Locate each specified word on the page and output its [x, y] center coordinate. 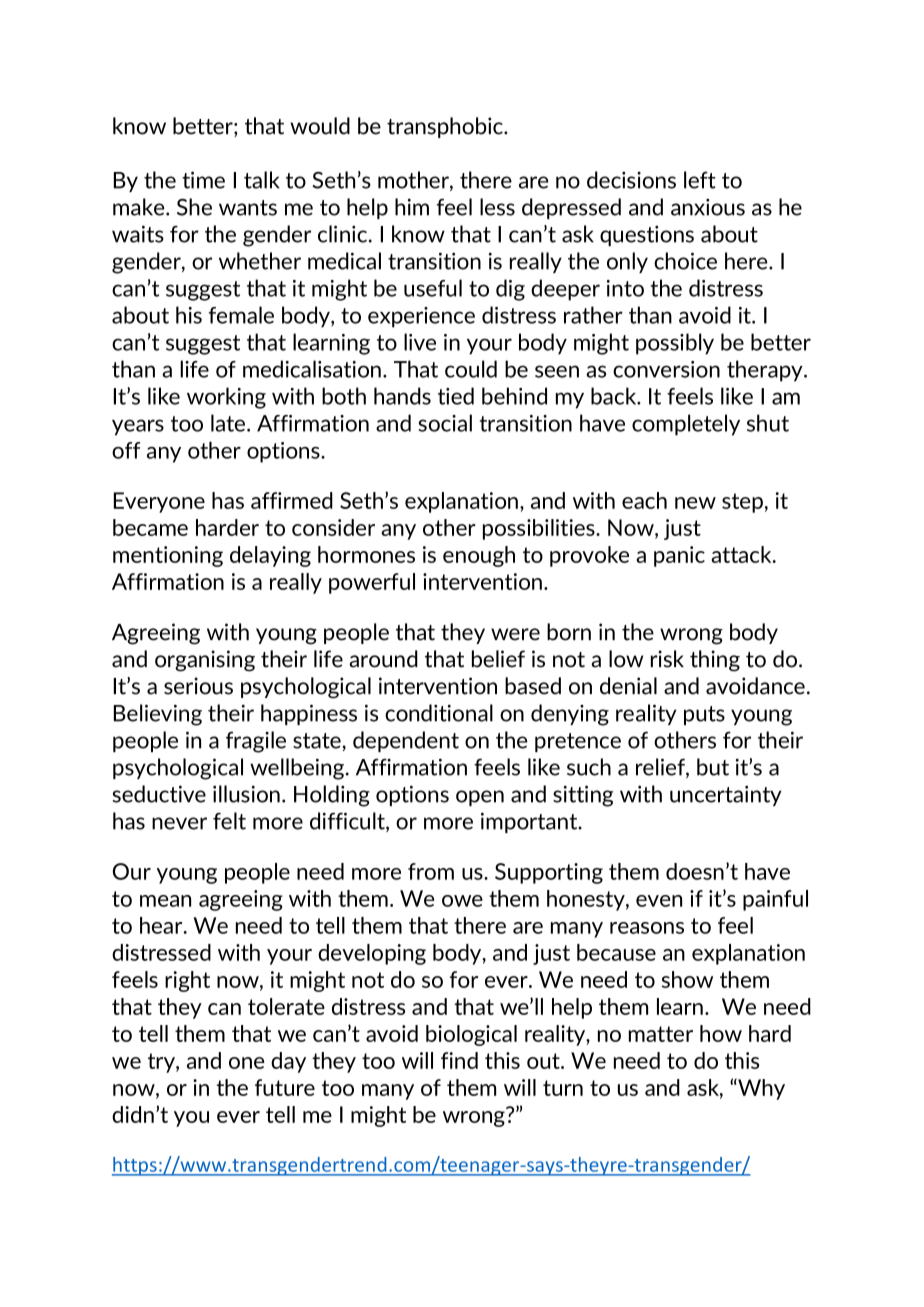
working [226, 398]
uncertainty [725, 795]
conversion [666, 369]
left [700, 180]
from [431, 871]
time [203, 180]
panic [679, 556]
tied [456, 396]
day [288, 1062]
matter [661, 1034]
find [459, 1060]
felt [229, 821]
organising [205, 661]
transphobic [446, 127]
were [515, 634]
